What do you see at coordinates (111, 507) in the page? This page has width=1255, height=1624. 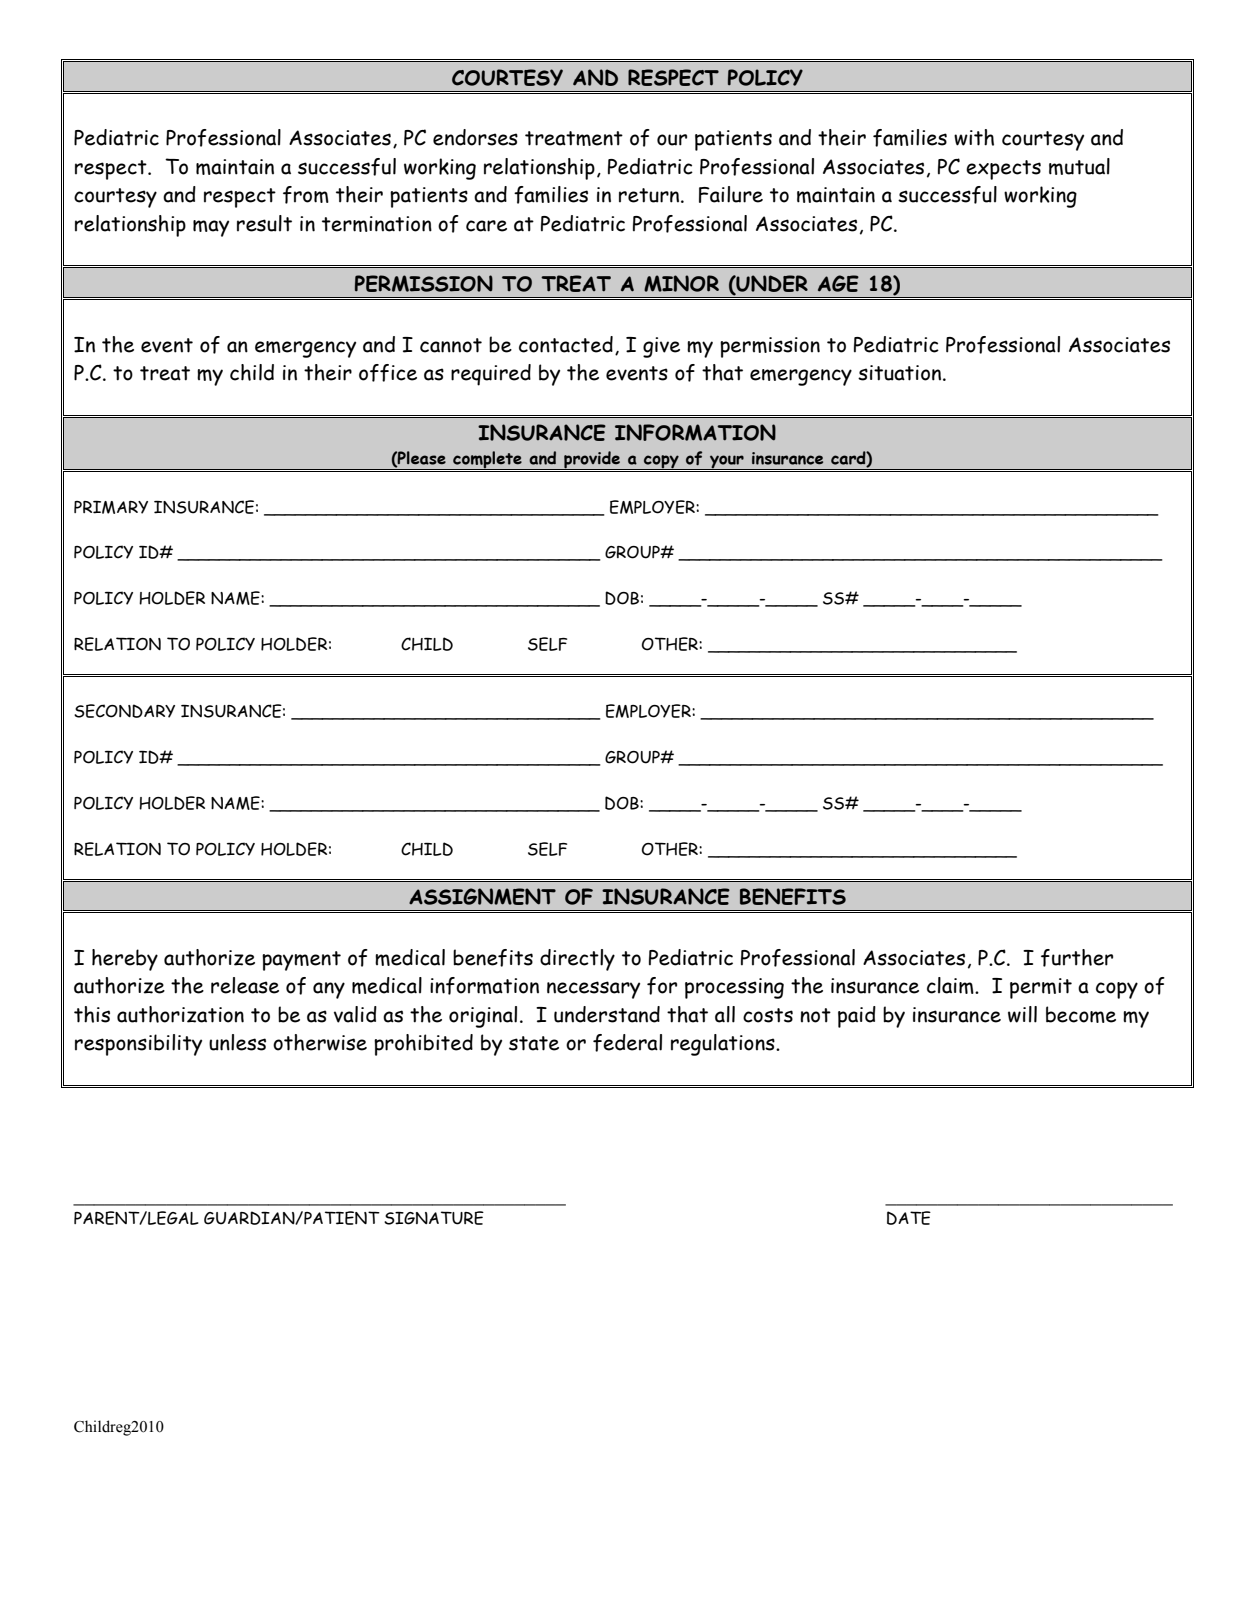 I see `PRIMARY` at bounding box center [111, 507].
